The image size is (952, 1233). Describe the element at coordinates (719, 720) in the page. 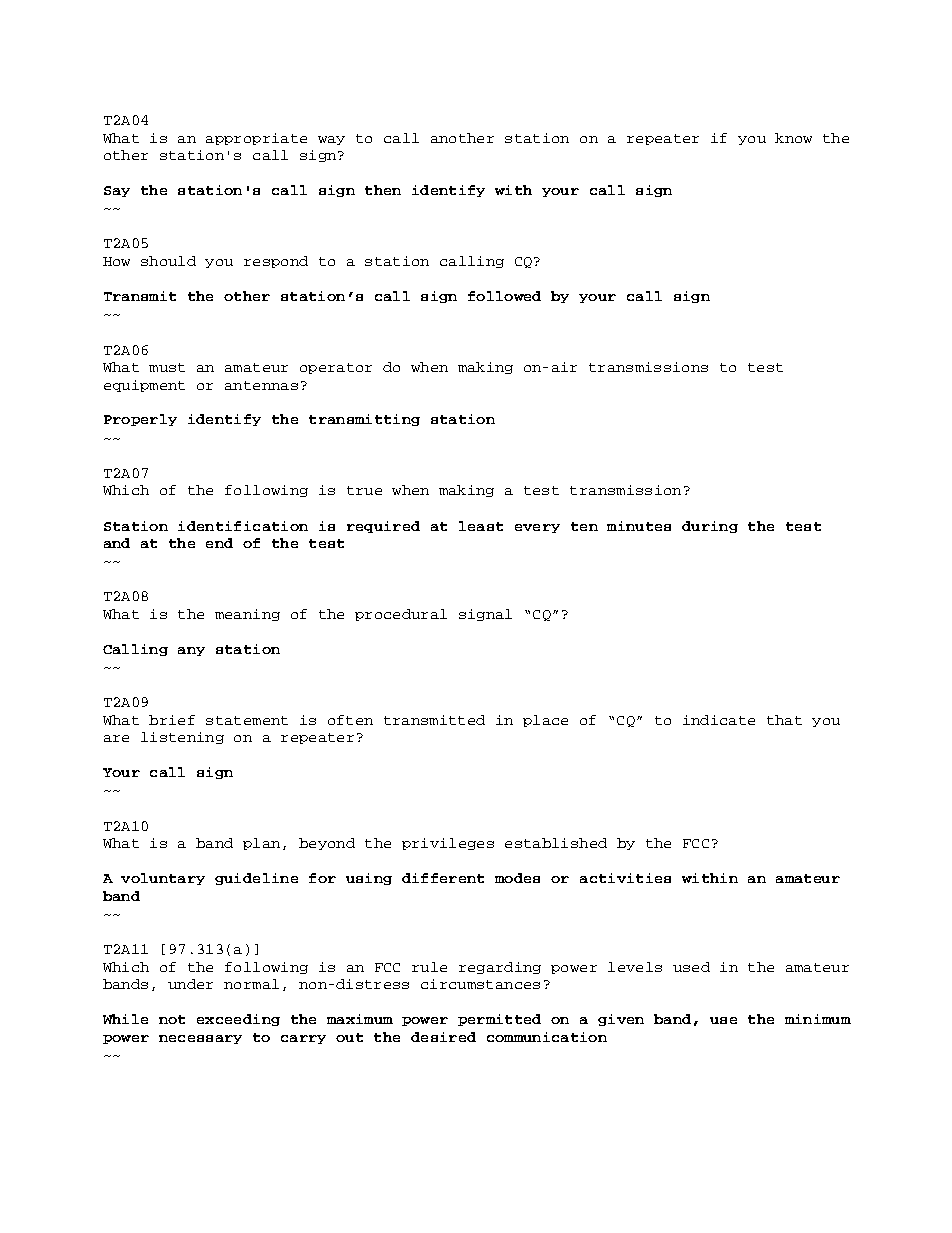

I see `indicate` at that location.
